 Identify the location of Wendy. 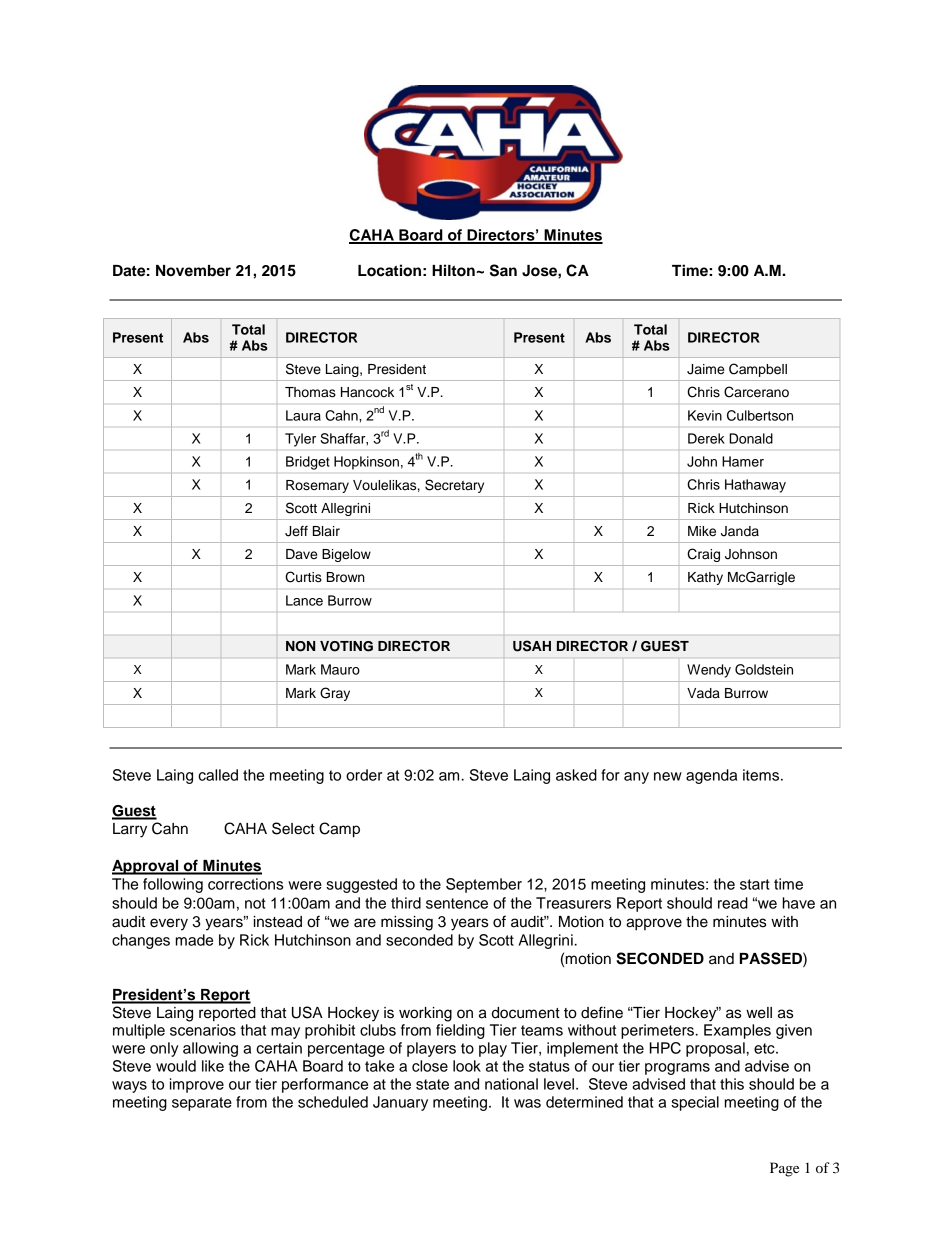
(709, 671).
